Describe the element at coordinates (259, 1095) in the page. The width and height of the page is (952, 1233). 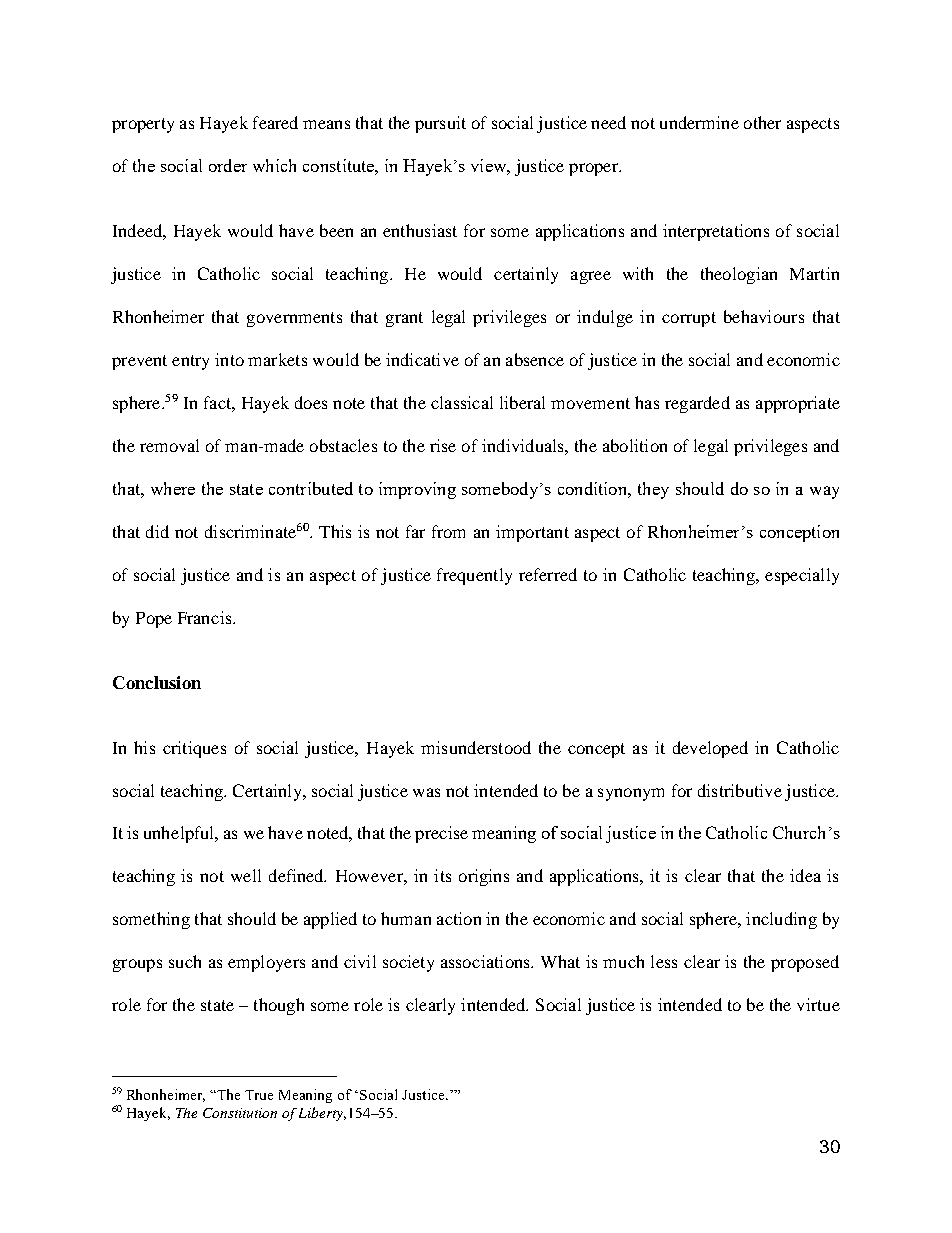
I see `True` at that location.
